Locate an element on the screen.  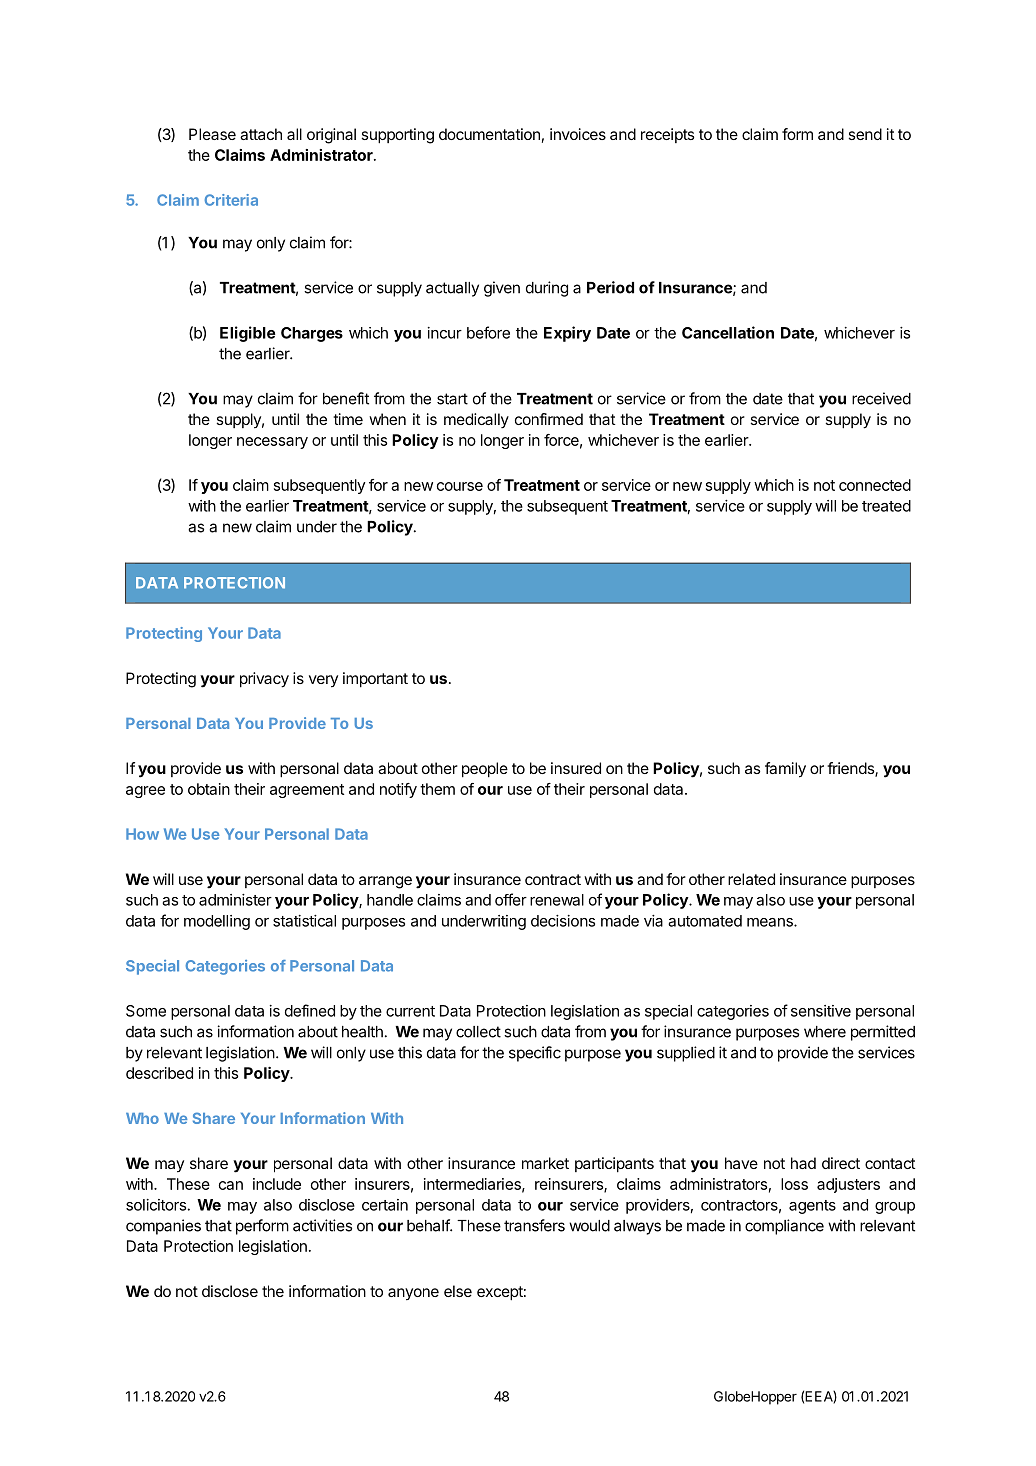
treated is located at coordinates (886, 506).
